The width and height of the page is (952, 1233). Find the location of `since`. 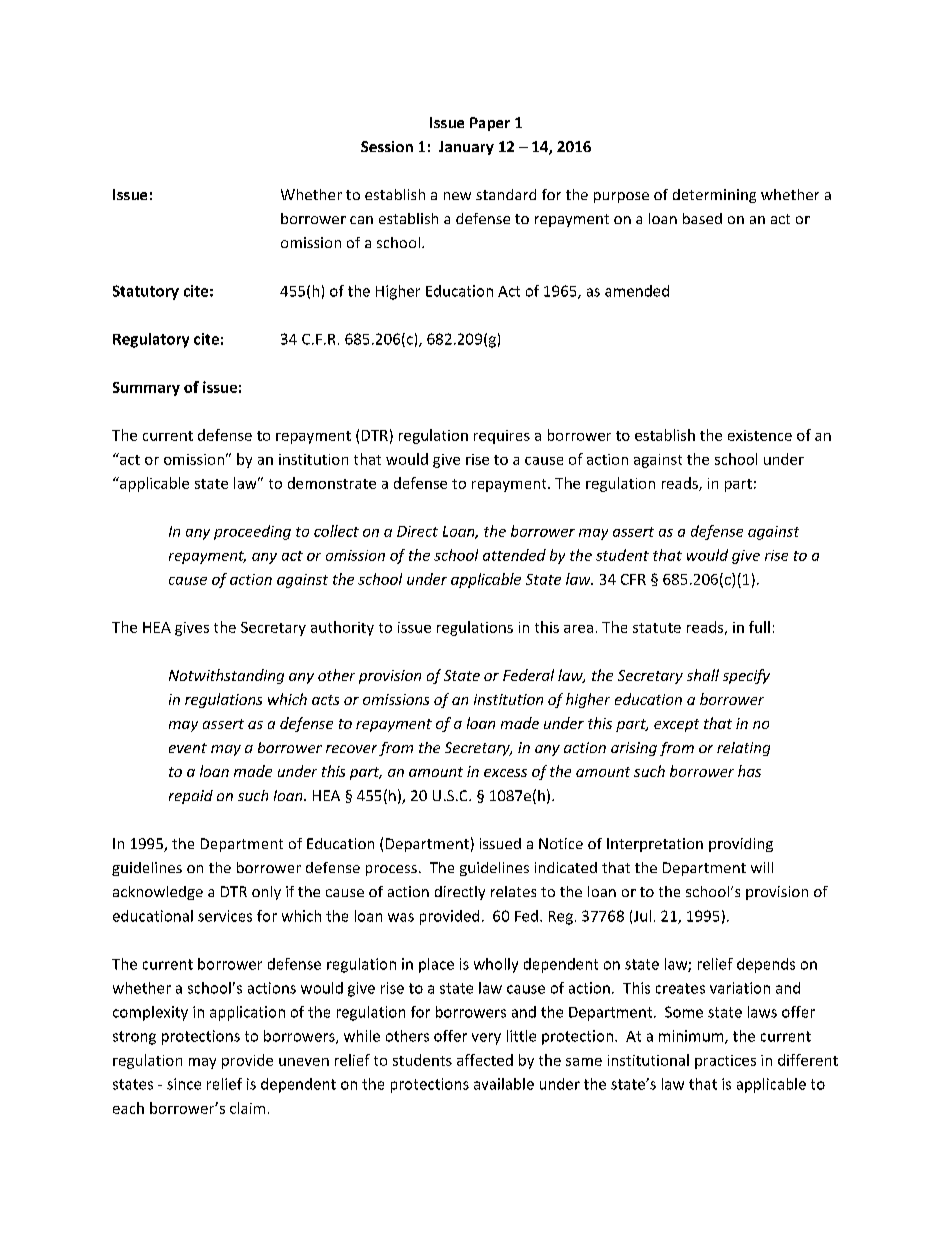

since is located at coordinates (184, 1084).
